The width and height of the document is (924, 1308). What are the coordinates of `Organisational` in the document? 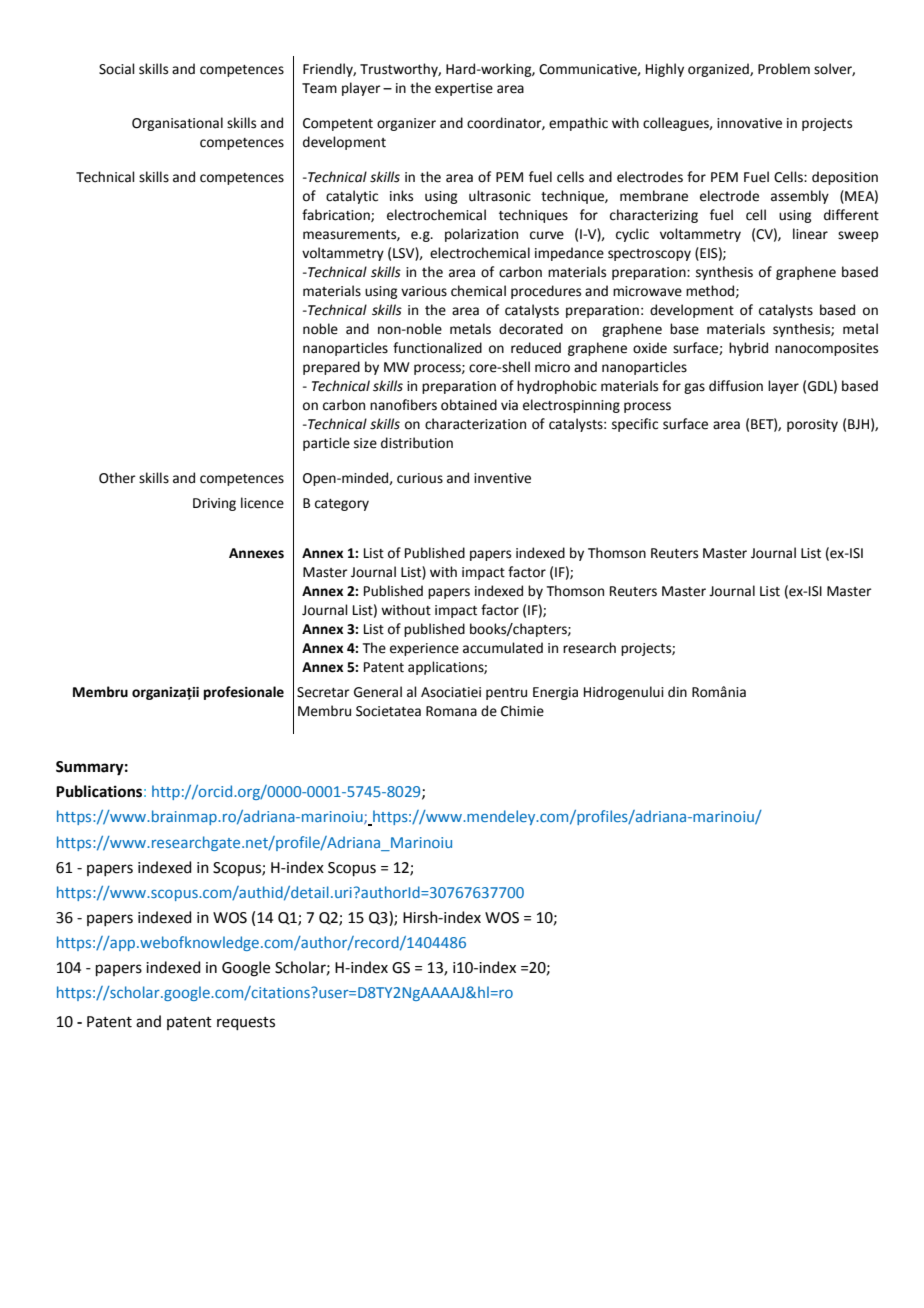 It's located at (177, 124).
